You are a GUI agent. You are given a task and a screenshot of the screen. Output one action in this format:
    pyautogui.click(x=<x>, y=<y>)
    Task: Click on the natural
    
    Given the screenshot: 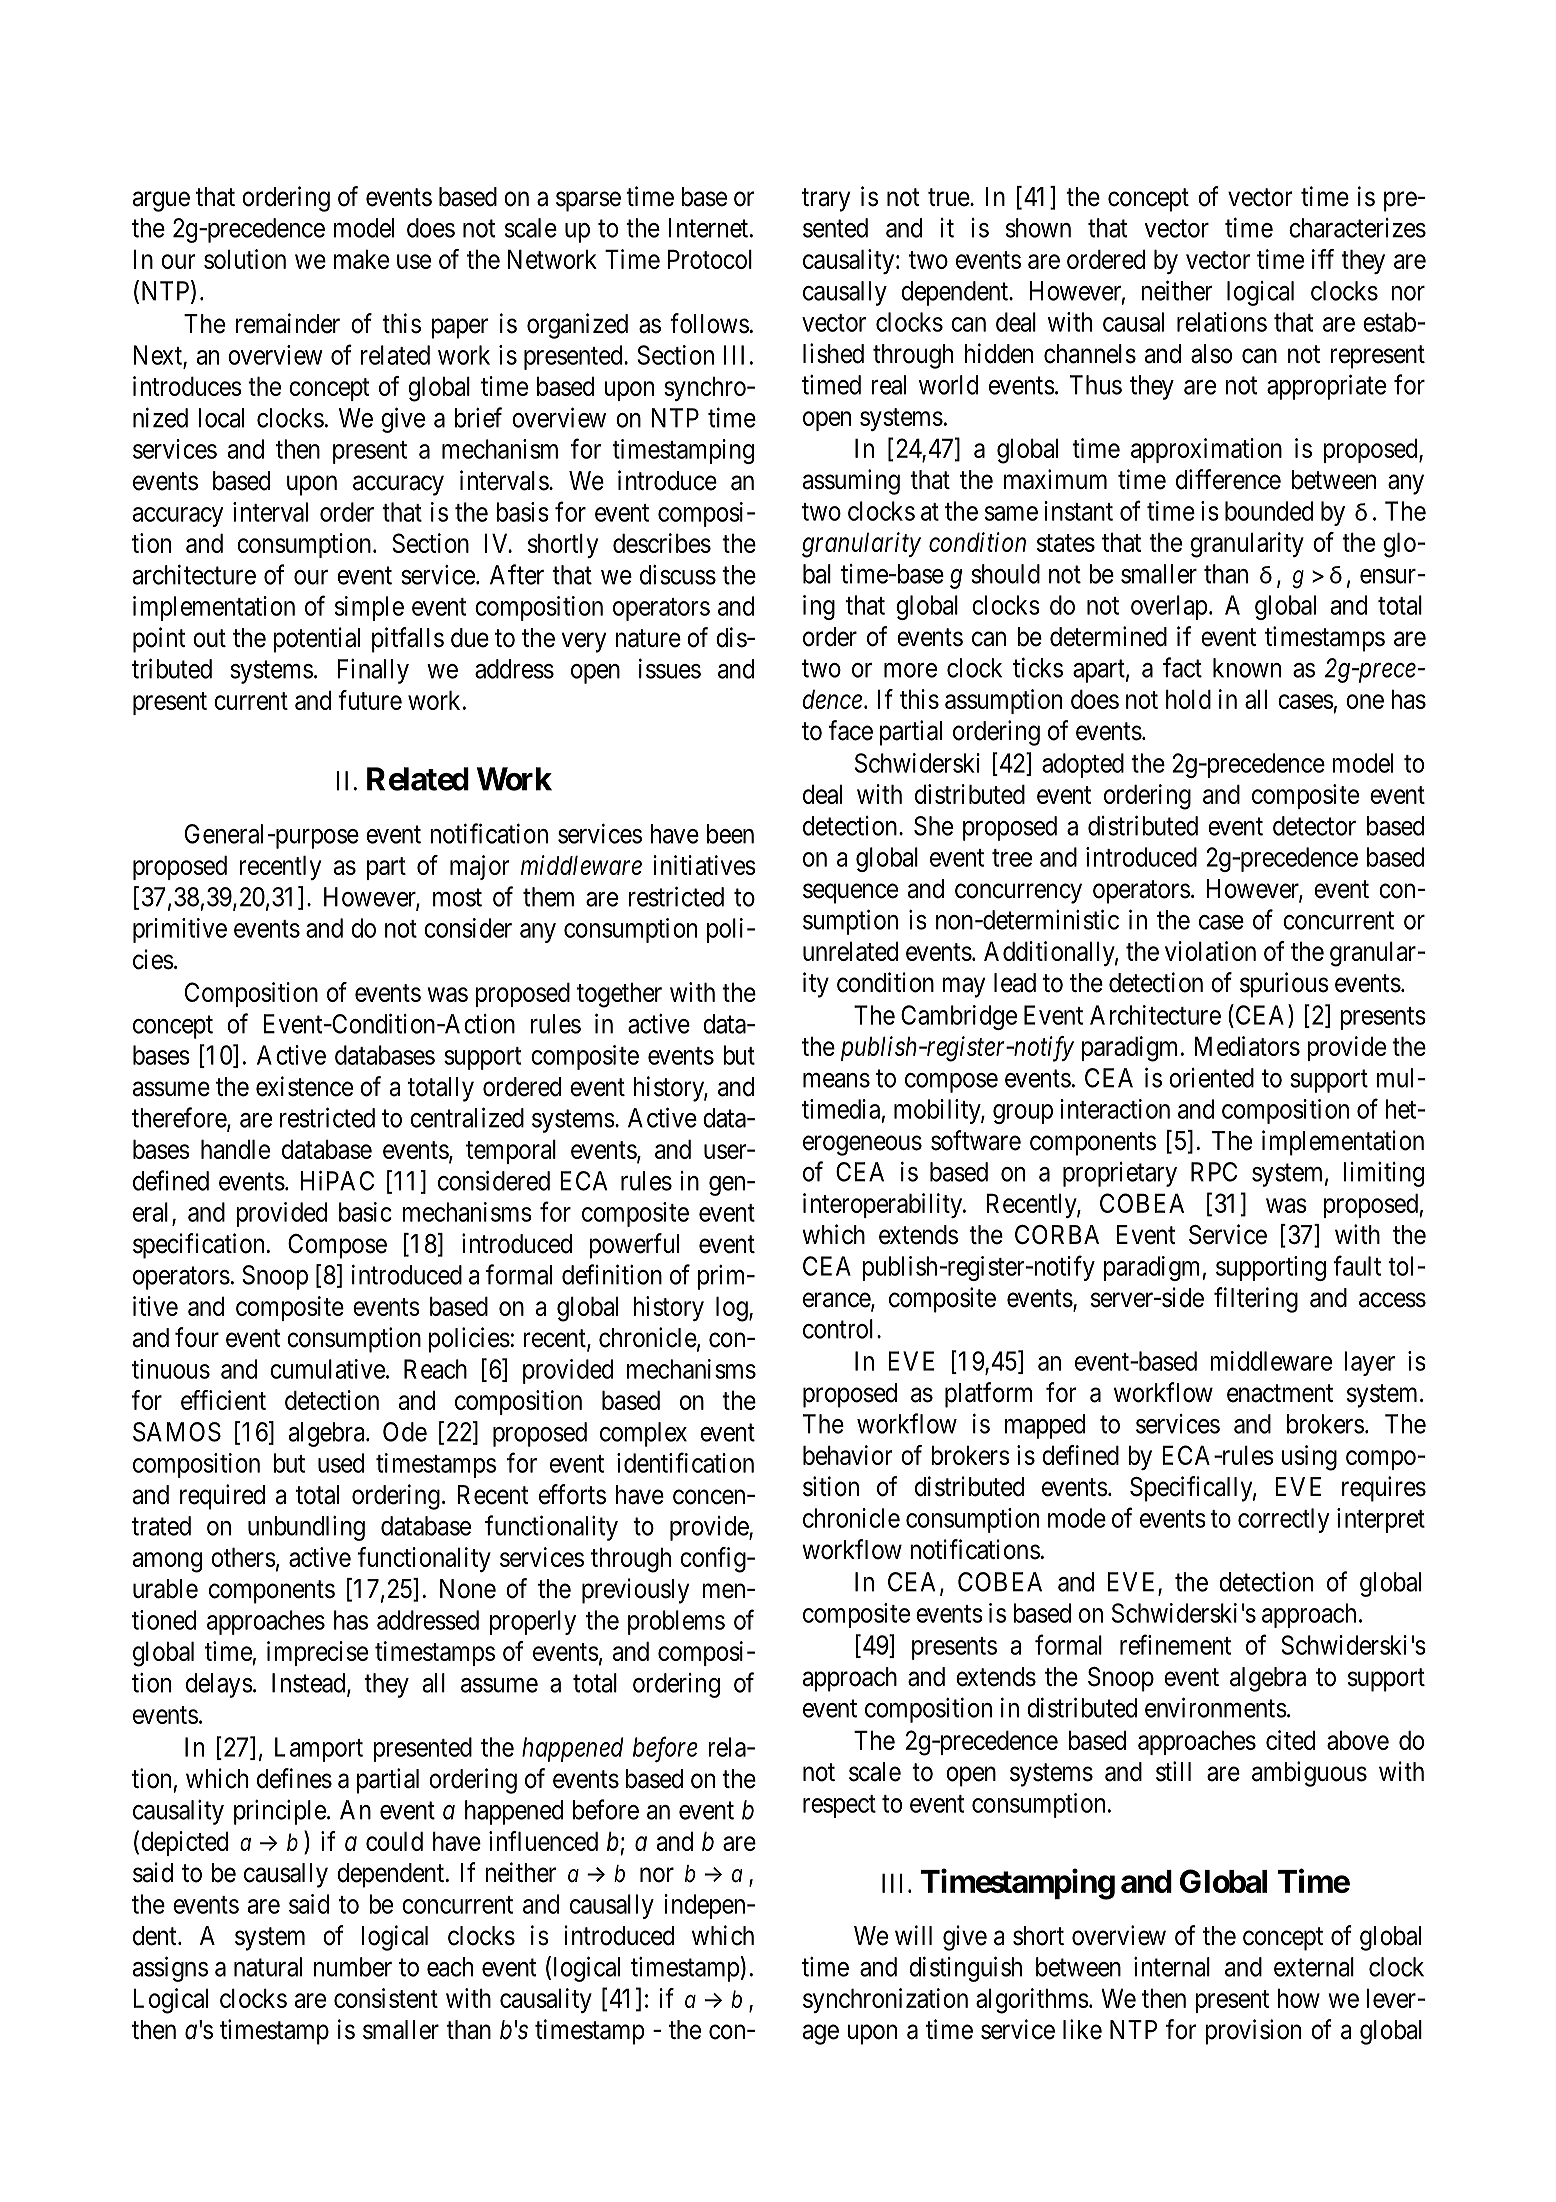 What is the action you would take?
    pyautogui.click(x=268, y=1967)
